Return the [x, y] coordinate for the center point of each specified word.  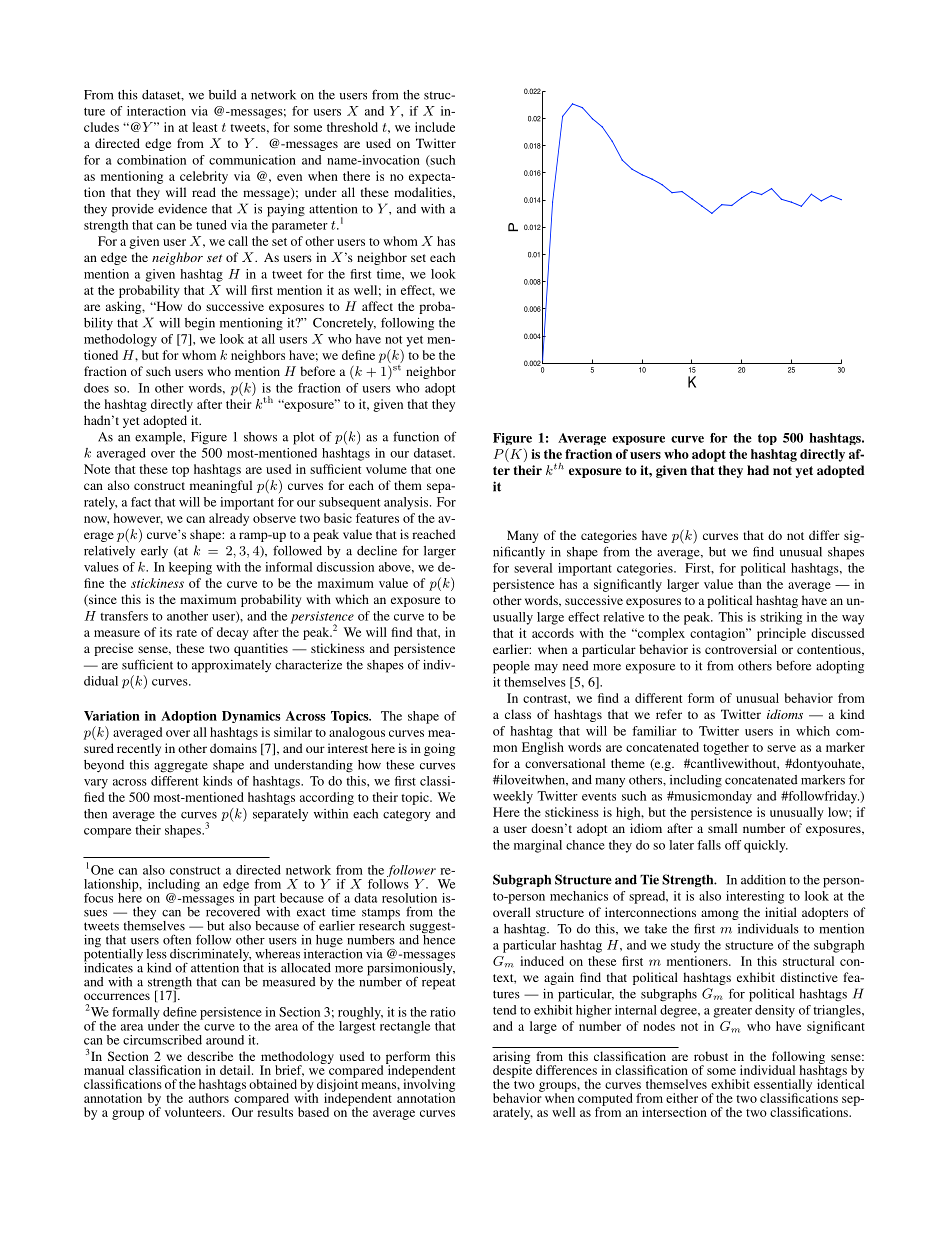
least [204, 127]
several [533, 568]
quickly [766, 846]
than [750, 584]
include [435, 127]
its [166, 632]
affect [377, 306]
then [95, 814]
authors [209, 1098]
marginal [538, 846]
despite [512, 1071]
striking [781, 618]
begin [200, 324]
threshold [352, 127]
